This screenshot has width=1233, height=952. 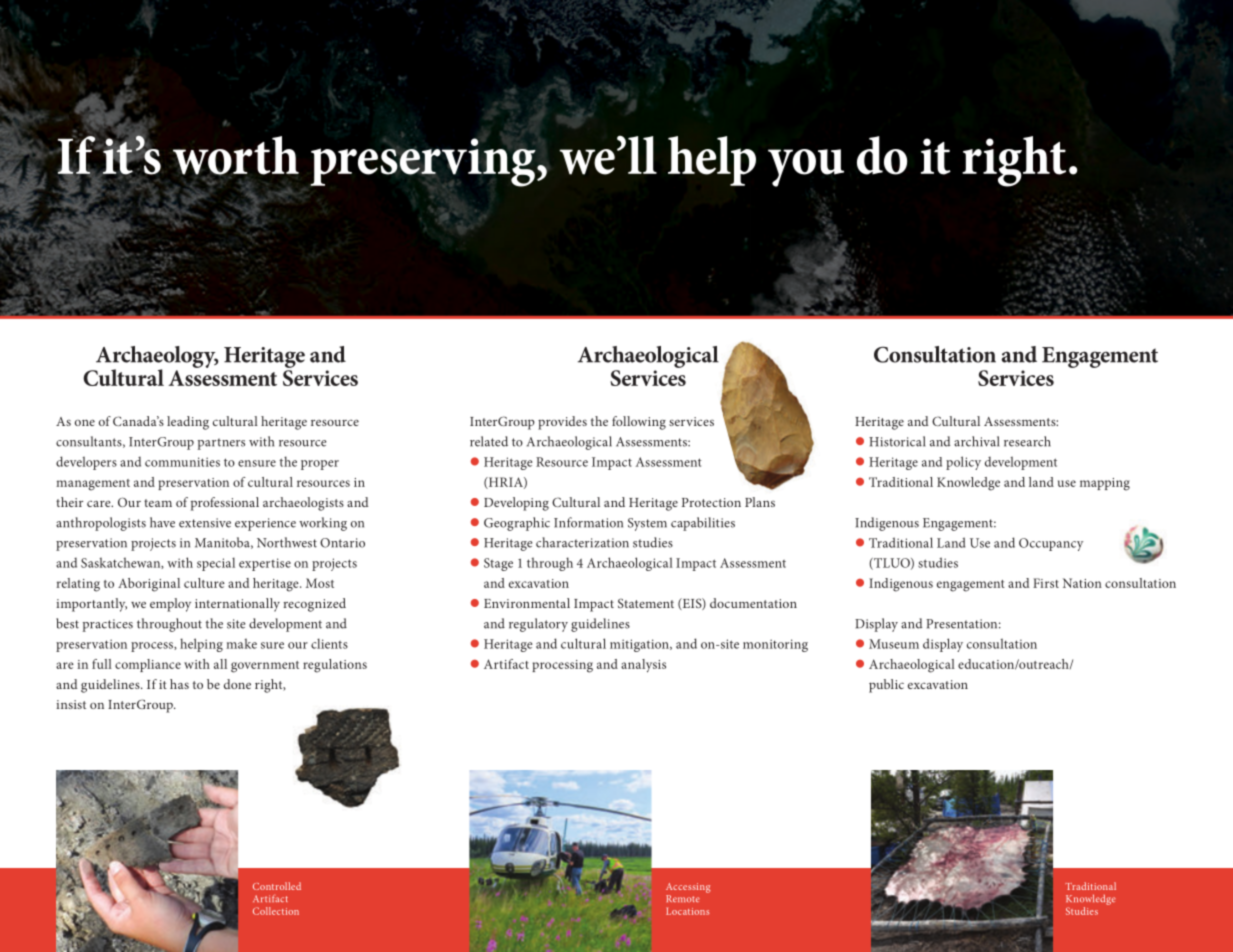 I want to click on Controlled, so click(x=277, y=886).
